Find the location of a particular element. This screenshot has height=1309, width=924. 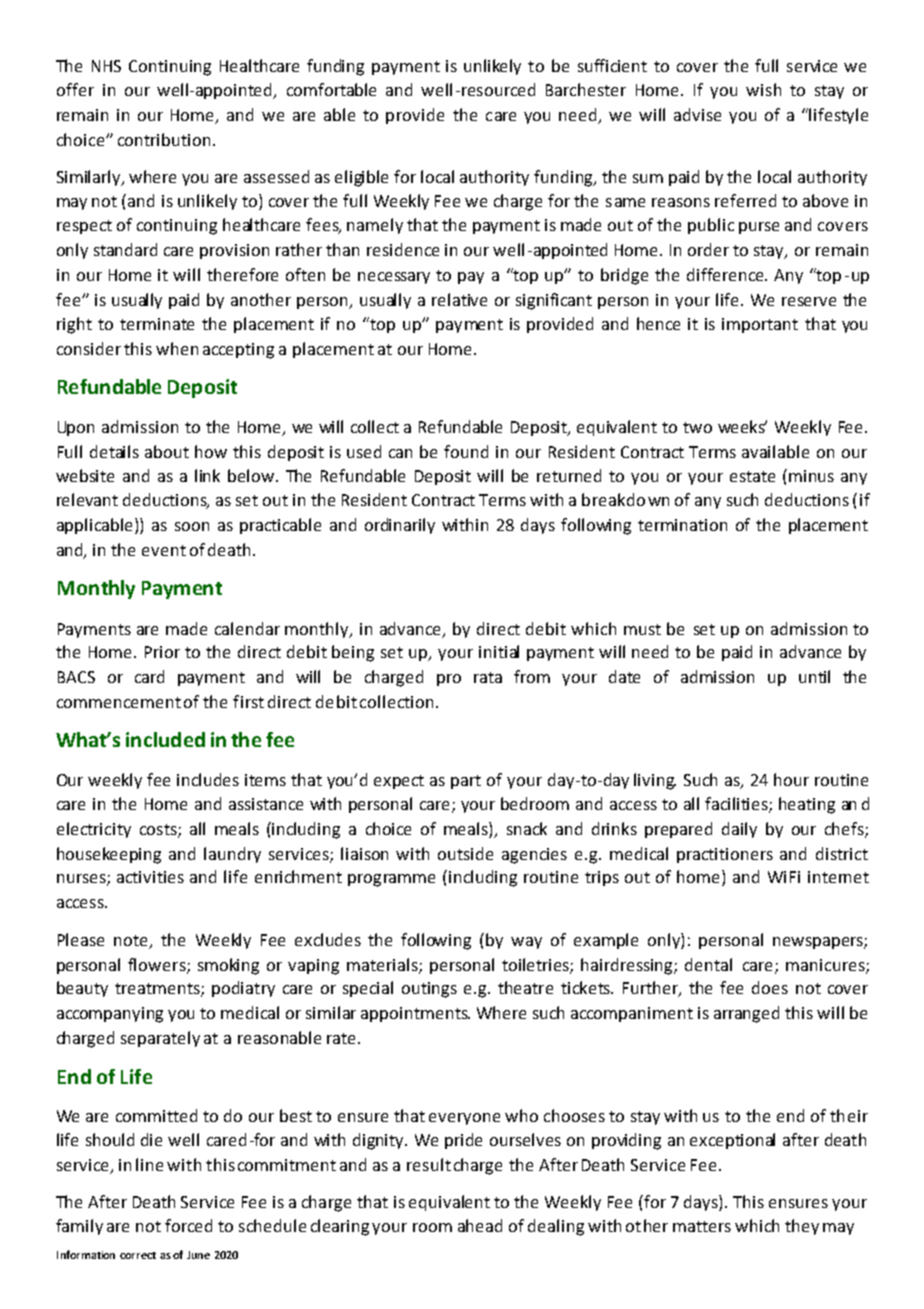

dental is located at coordinates (708, 964).
